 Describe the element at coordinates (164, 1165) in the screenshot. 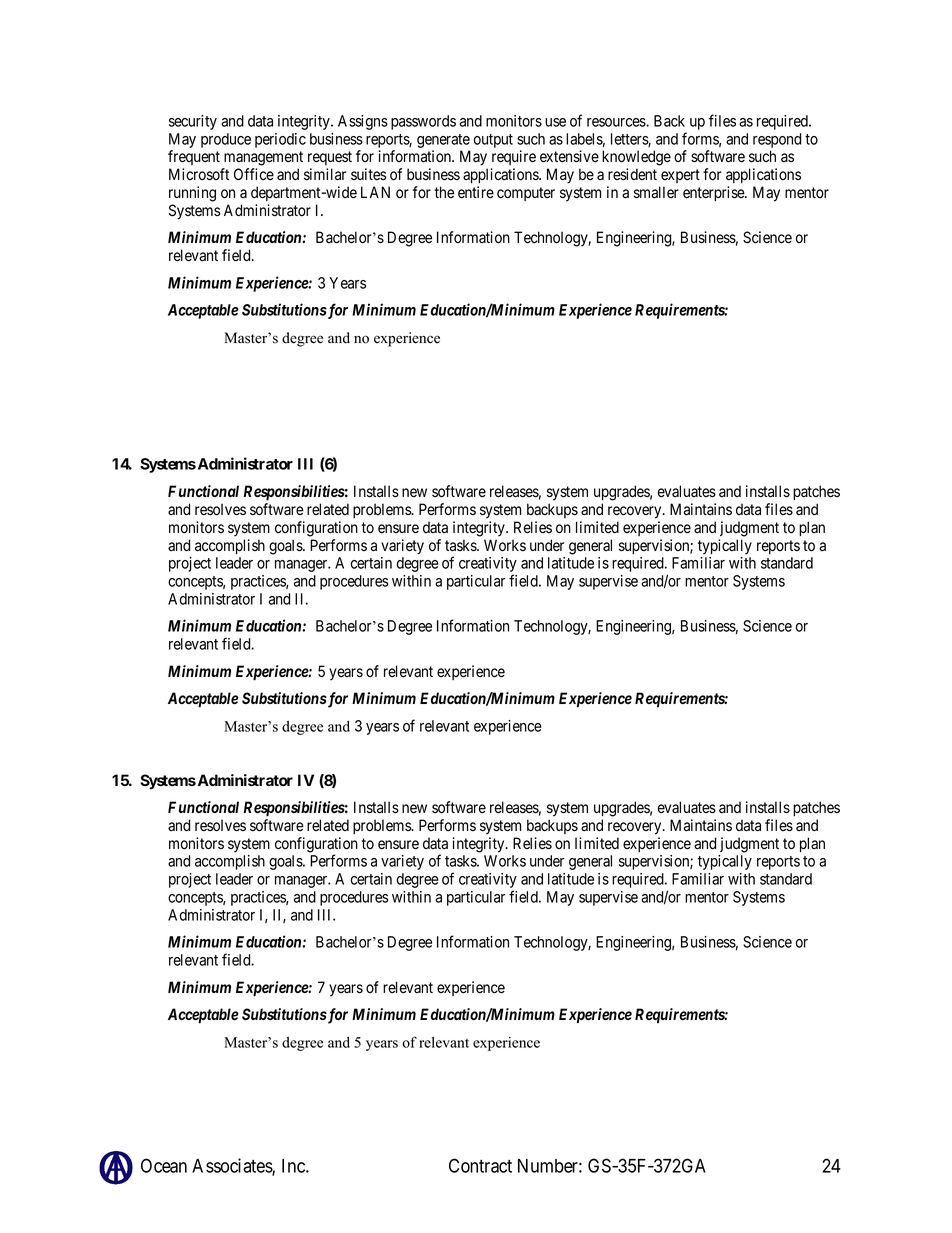

I see `Ocean` at that location.
